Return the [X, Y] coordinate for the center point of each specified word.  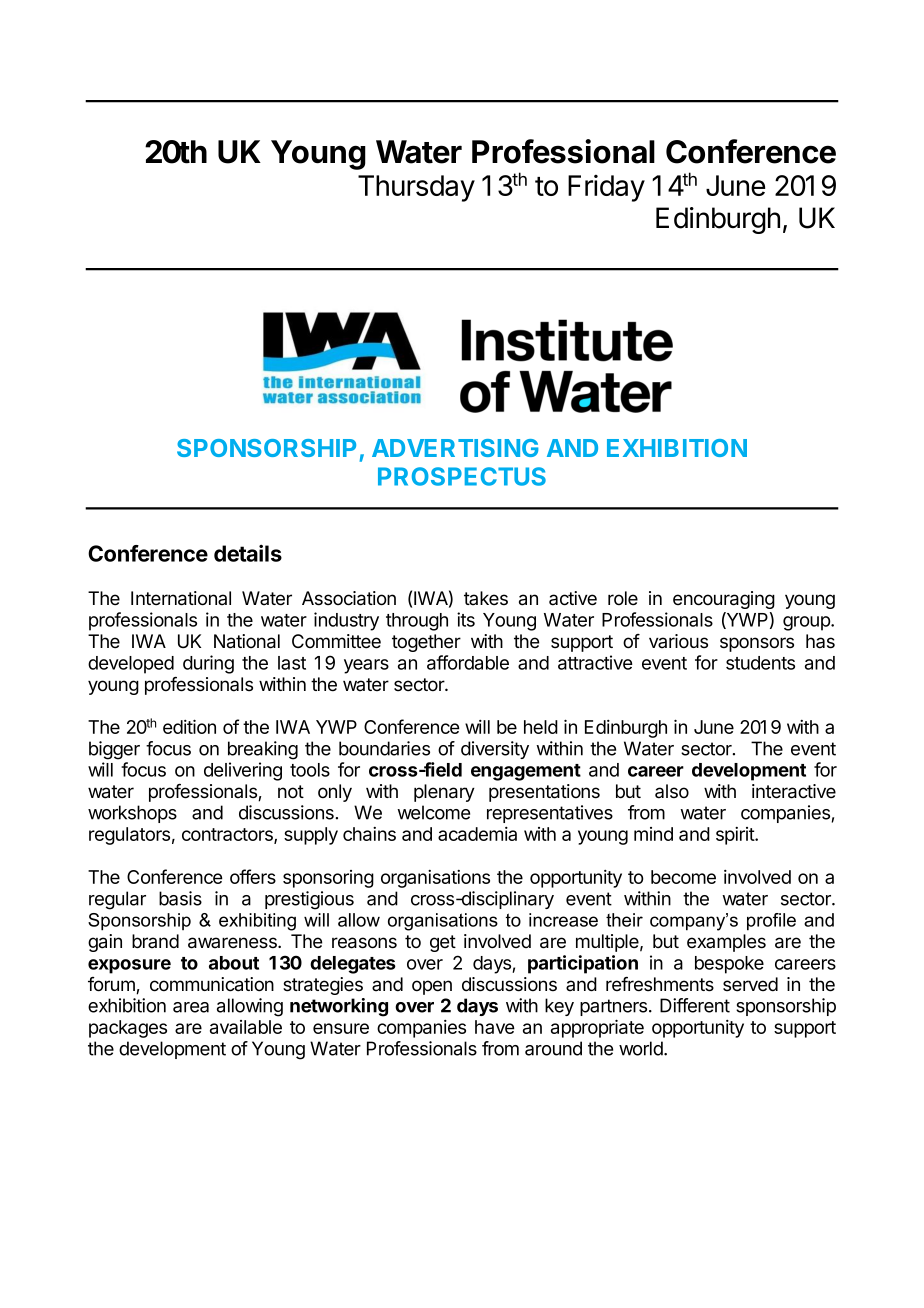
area [191, 1007]
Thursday [416, 188]
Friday [606, 188]
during [208, 664]
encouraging [724, 600]
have [494, 1027]
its [466, 619]
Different [695, 1005]
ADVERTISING [455, 448]
